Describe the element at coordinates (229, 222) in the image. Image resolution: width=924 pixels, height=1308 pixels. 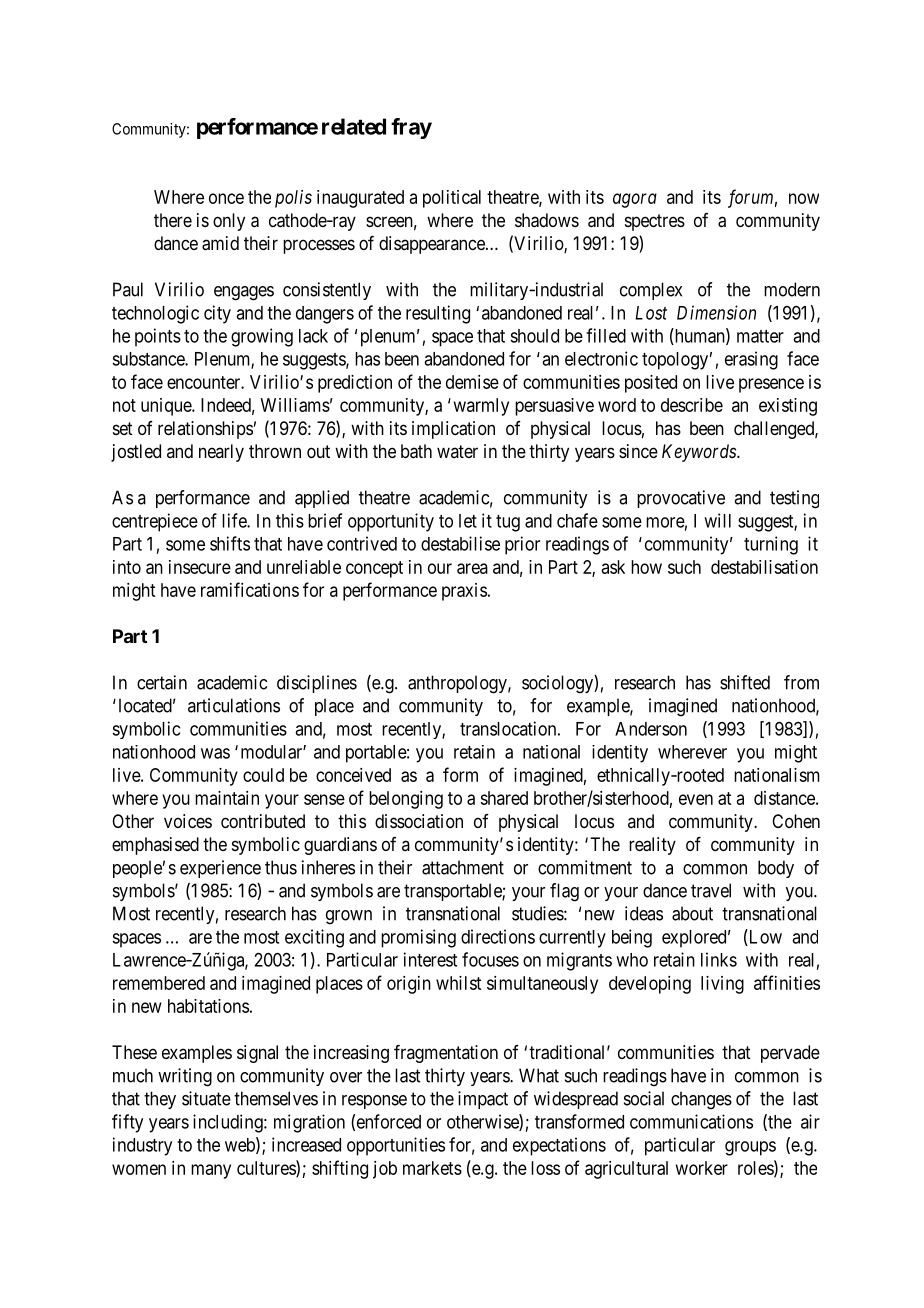
I see `only` at that location.
